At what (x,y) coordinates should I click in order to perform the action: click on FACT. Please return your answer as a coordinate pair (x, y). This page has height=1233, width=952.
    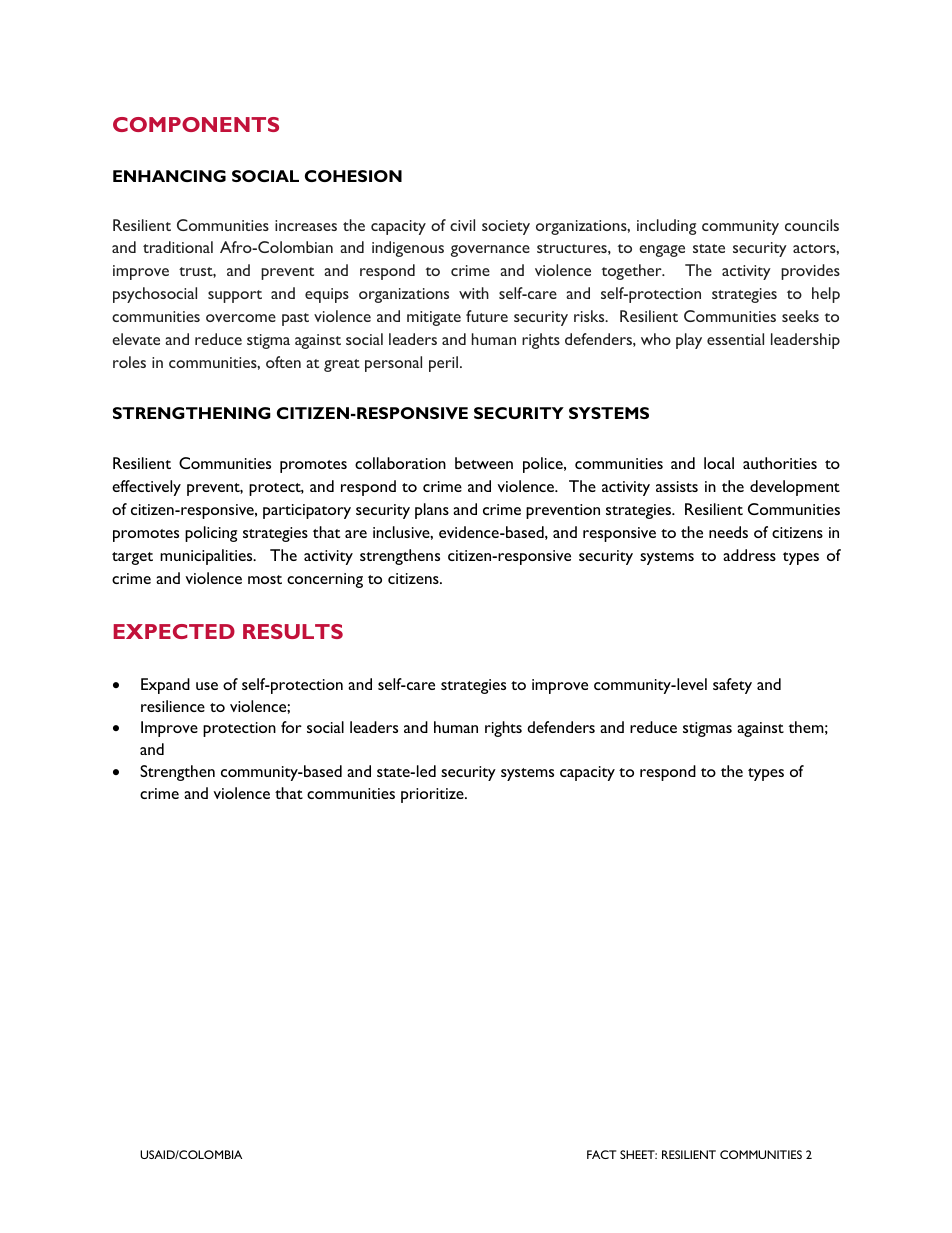
    Looking at the image, I should click on (601, 1154).
